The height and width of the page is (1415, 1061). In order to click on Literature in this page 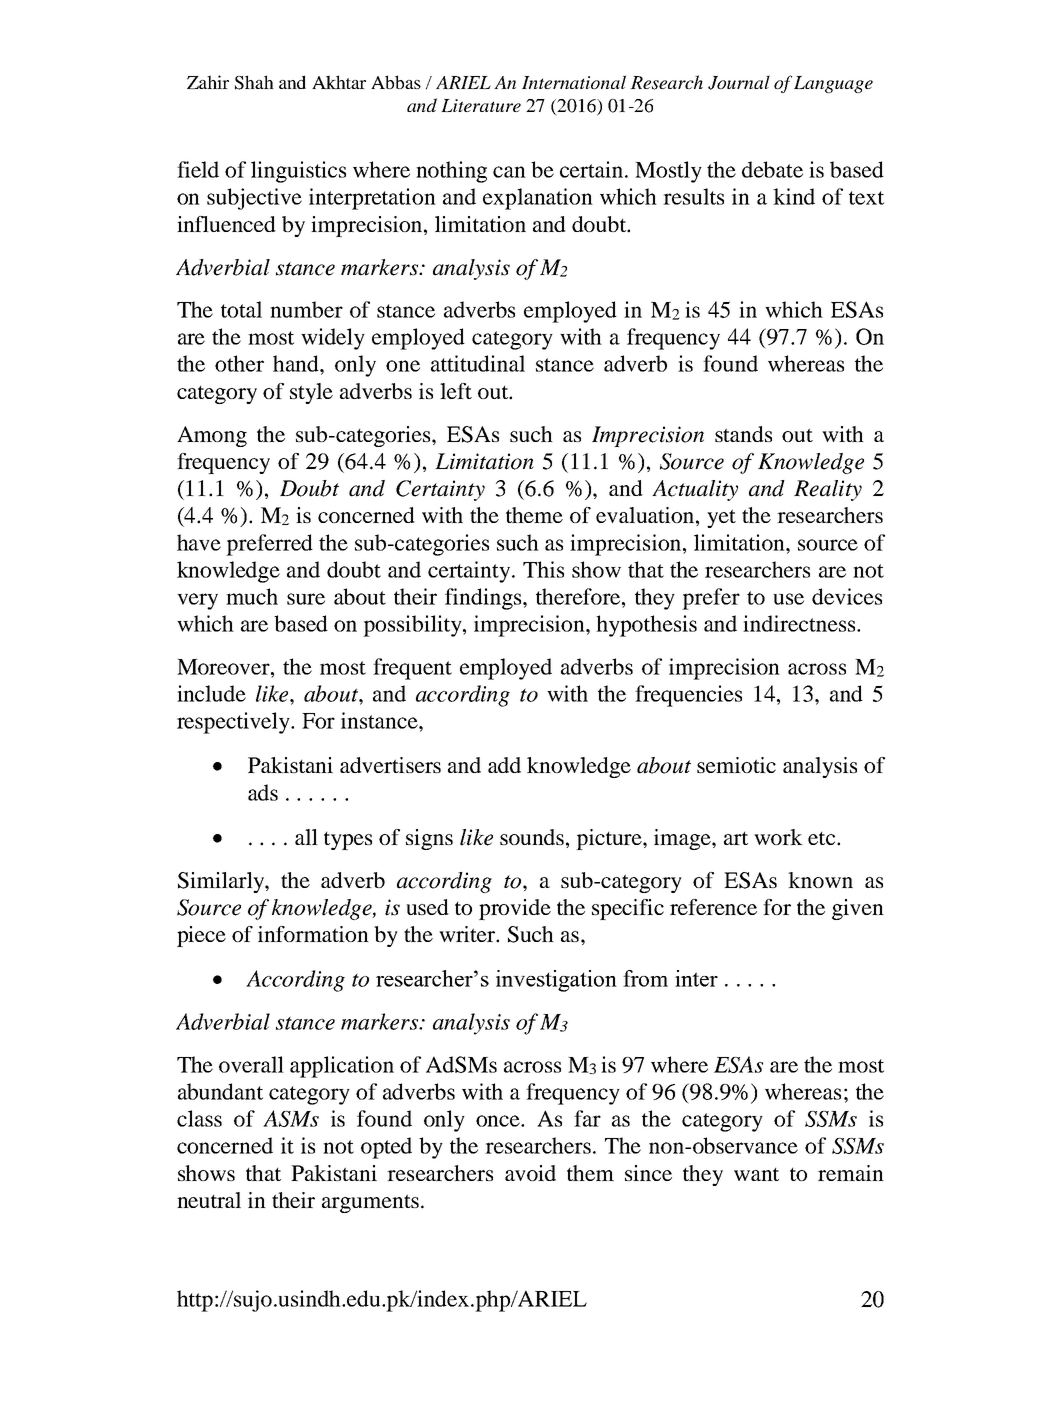, I will do `click(481, 105)`.
